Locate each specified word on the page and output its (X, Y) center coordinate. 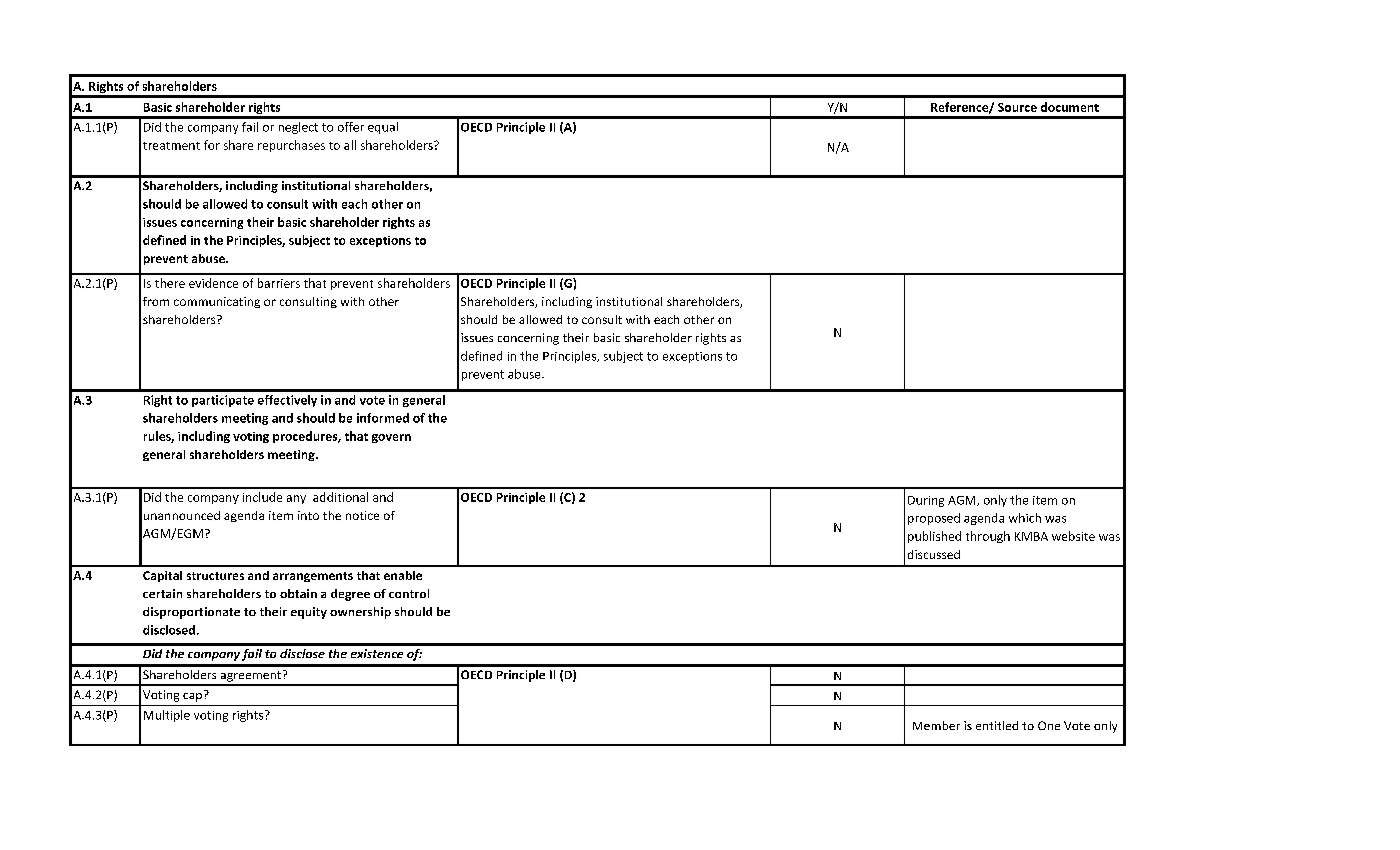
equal (383, 128)
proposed (934, 519)
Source (1017, 107)
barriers (279, 283)
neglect (298, 128)
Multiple (167, 716)
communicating (217, 302)
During (926, 501)
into (308, 515)
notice (362, 515)
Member (936, 725)
